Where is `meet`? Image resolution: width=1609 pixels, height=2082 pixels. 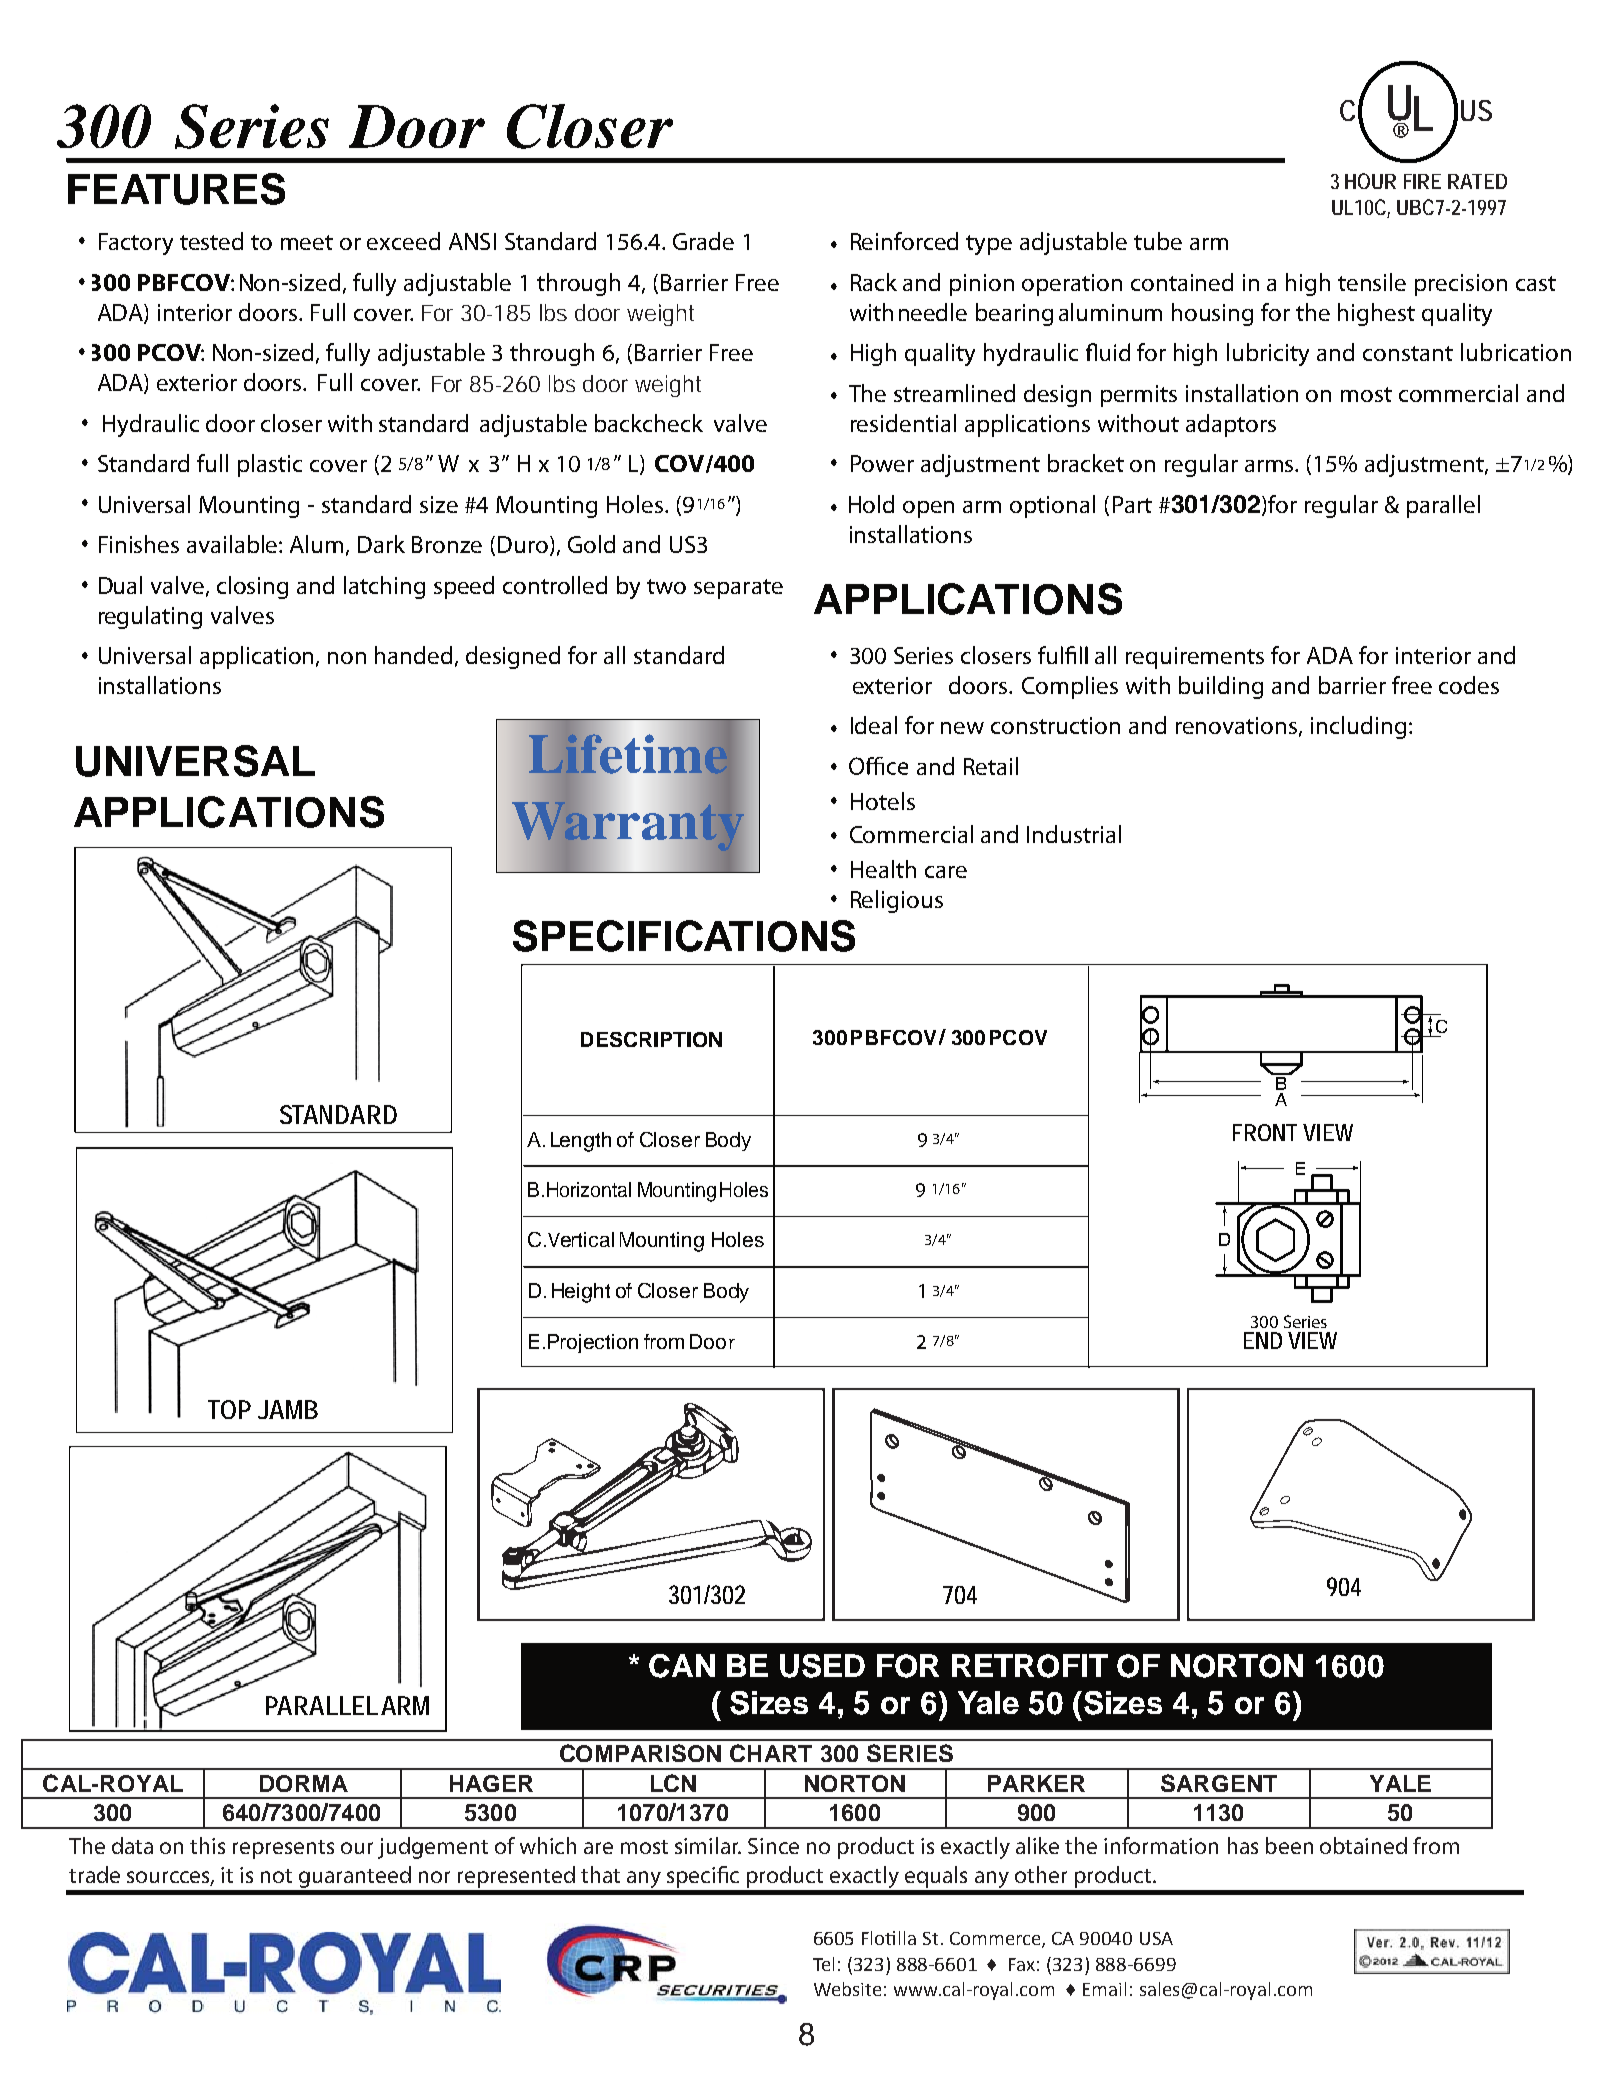 meet is located at coordinates (307, 242).
